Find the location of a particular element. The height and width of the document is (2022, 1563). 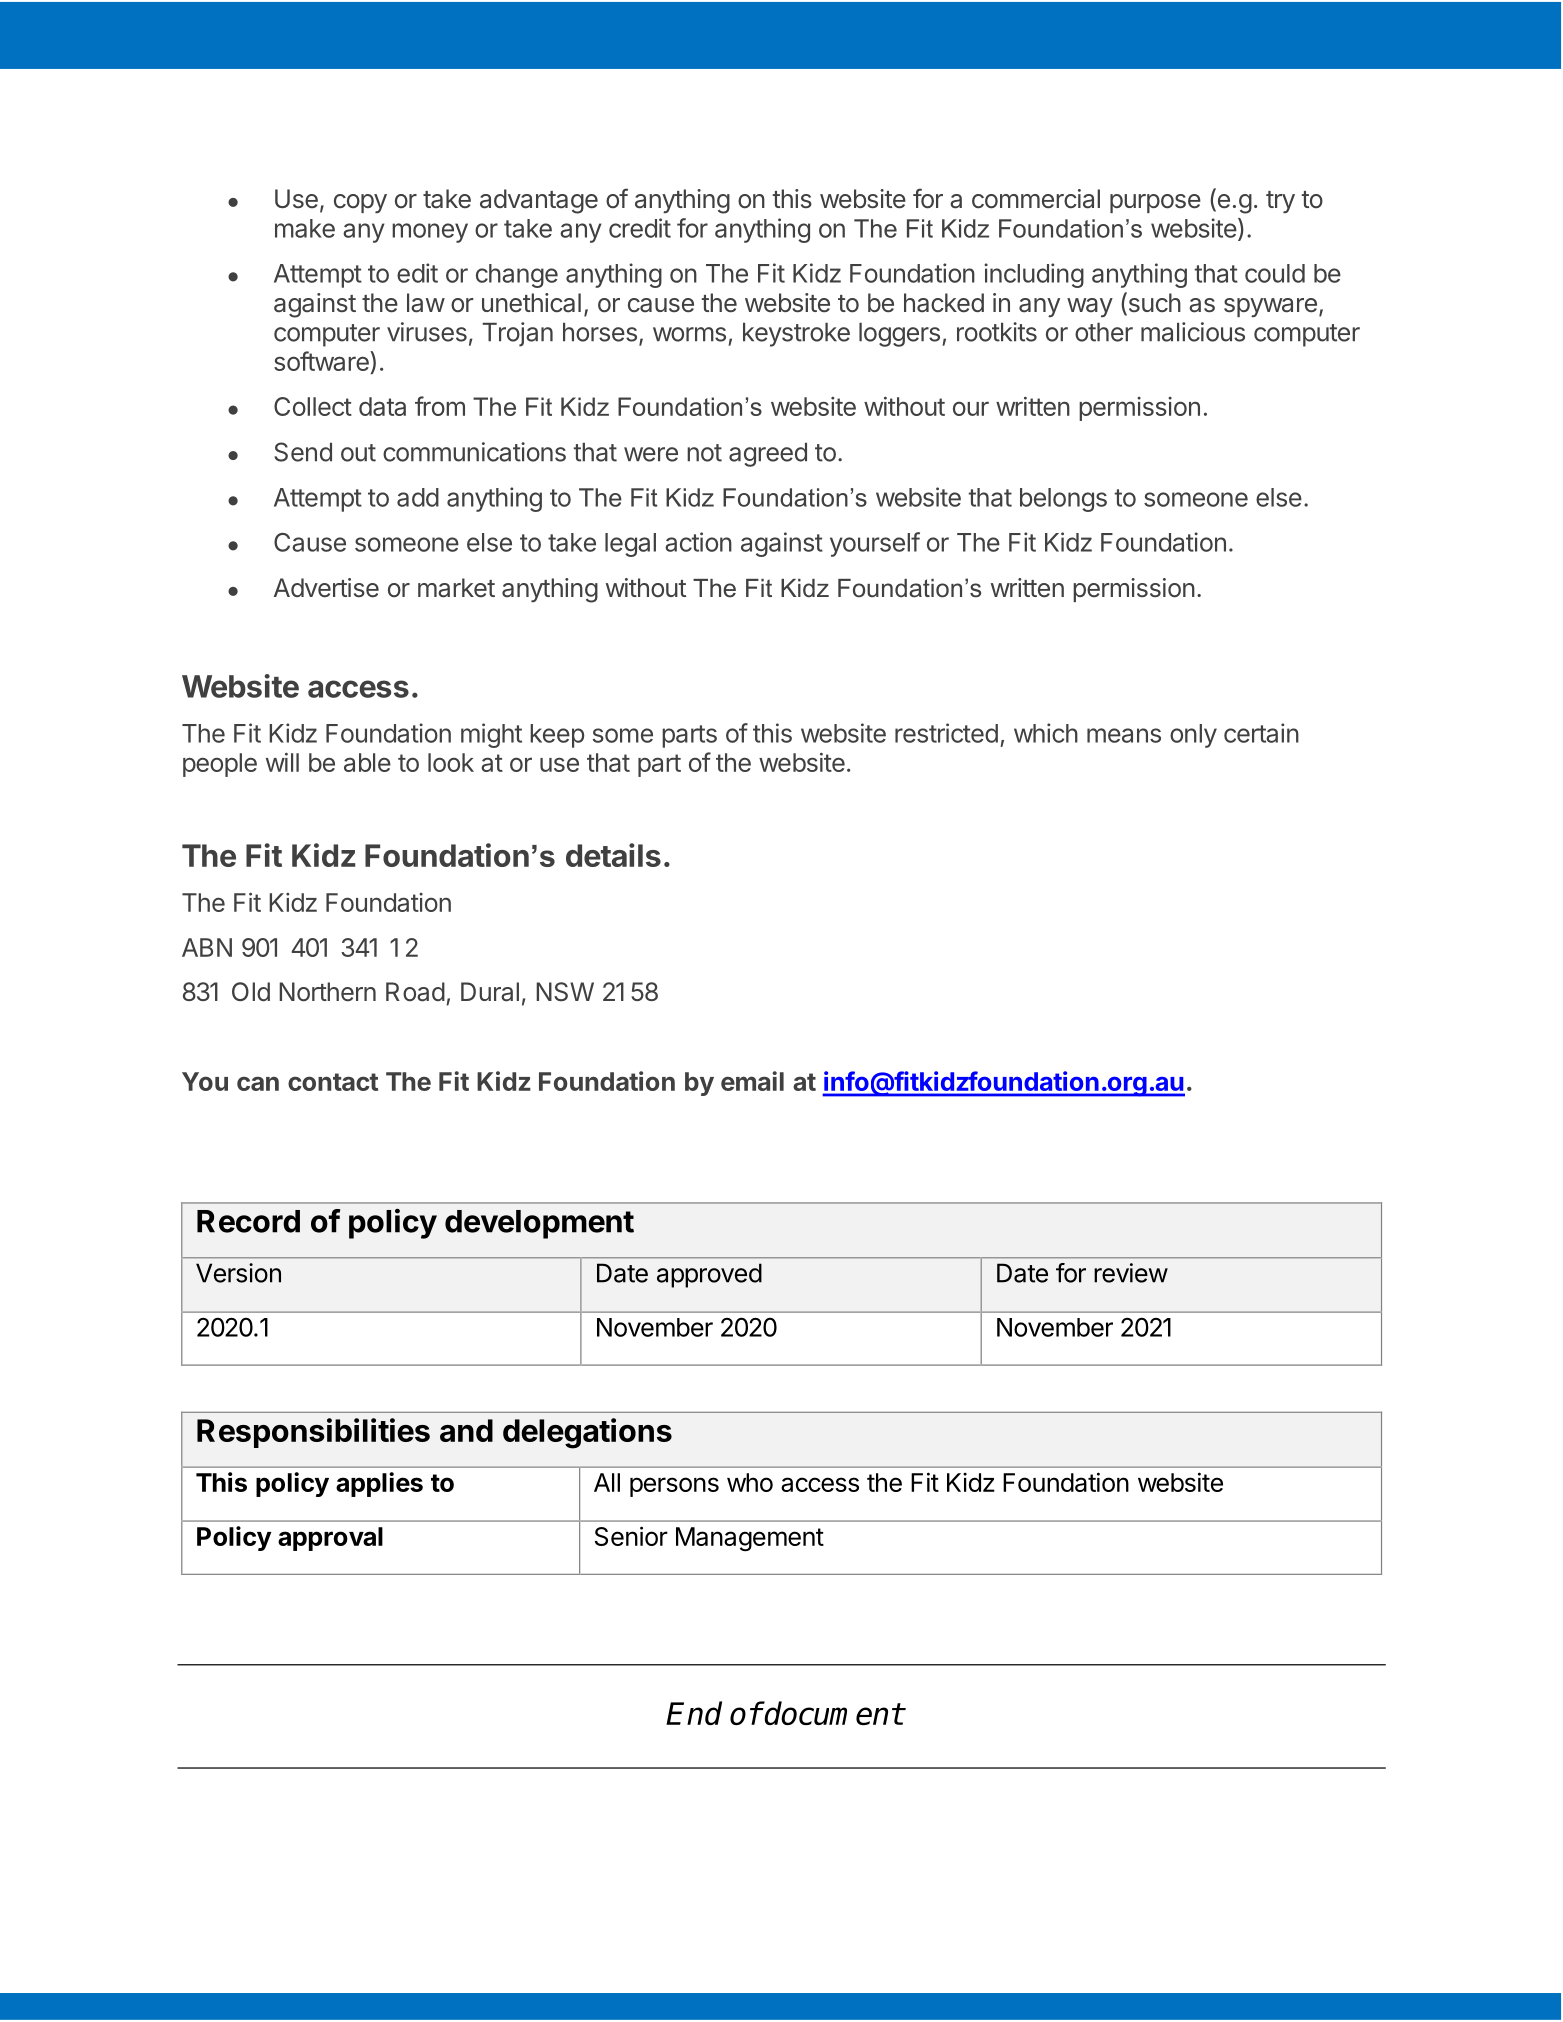

applies is located at coordinates (379, 1484).
